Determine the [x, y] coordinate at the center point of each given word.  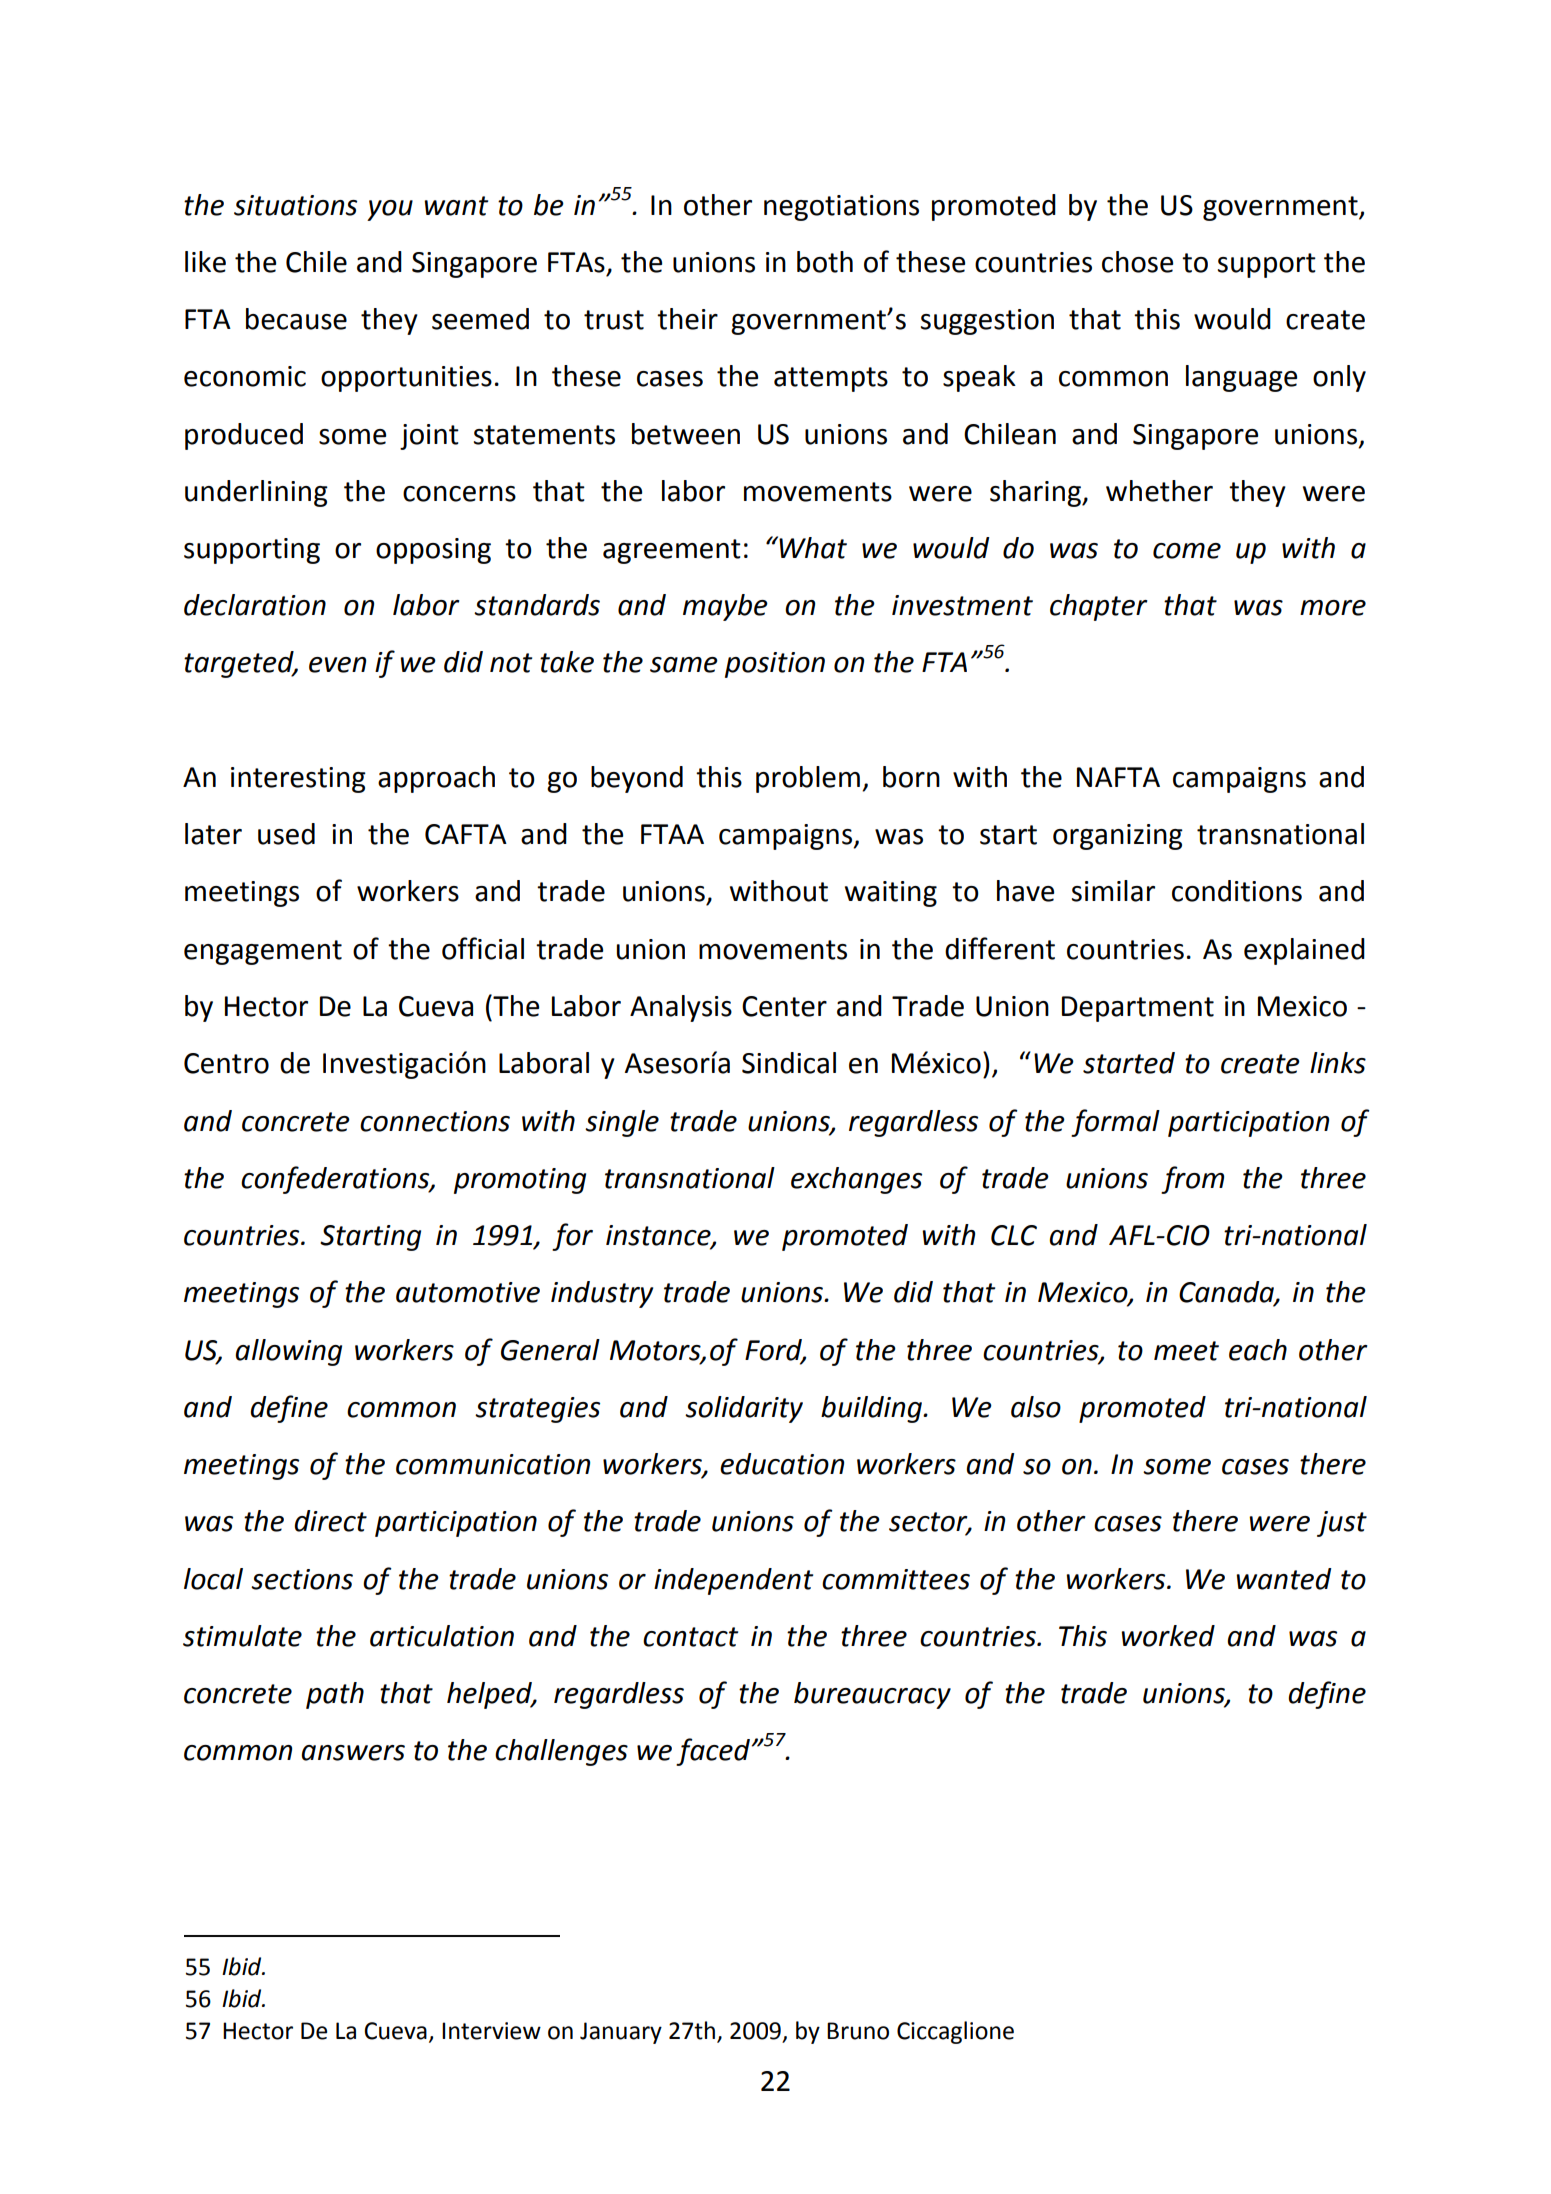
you [390, 210]
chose [1137, 262]
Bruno [858, 2031]
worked [1168, 1636]
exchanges [856, 1180]
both [825, 262]
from [1192, 1180]
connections [435, 1121]
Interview [491, 2031]
